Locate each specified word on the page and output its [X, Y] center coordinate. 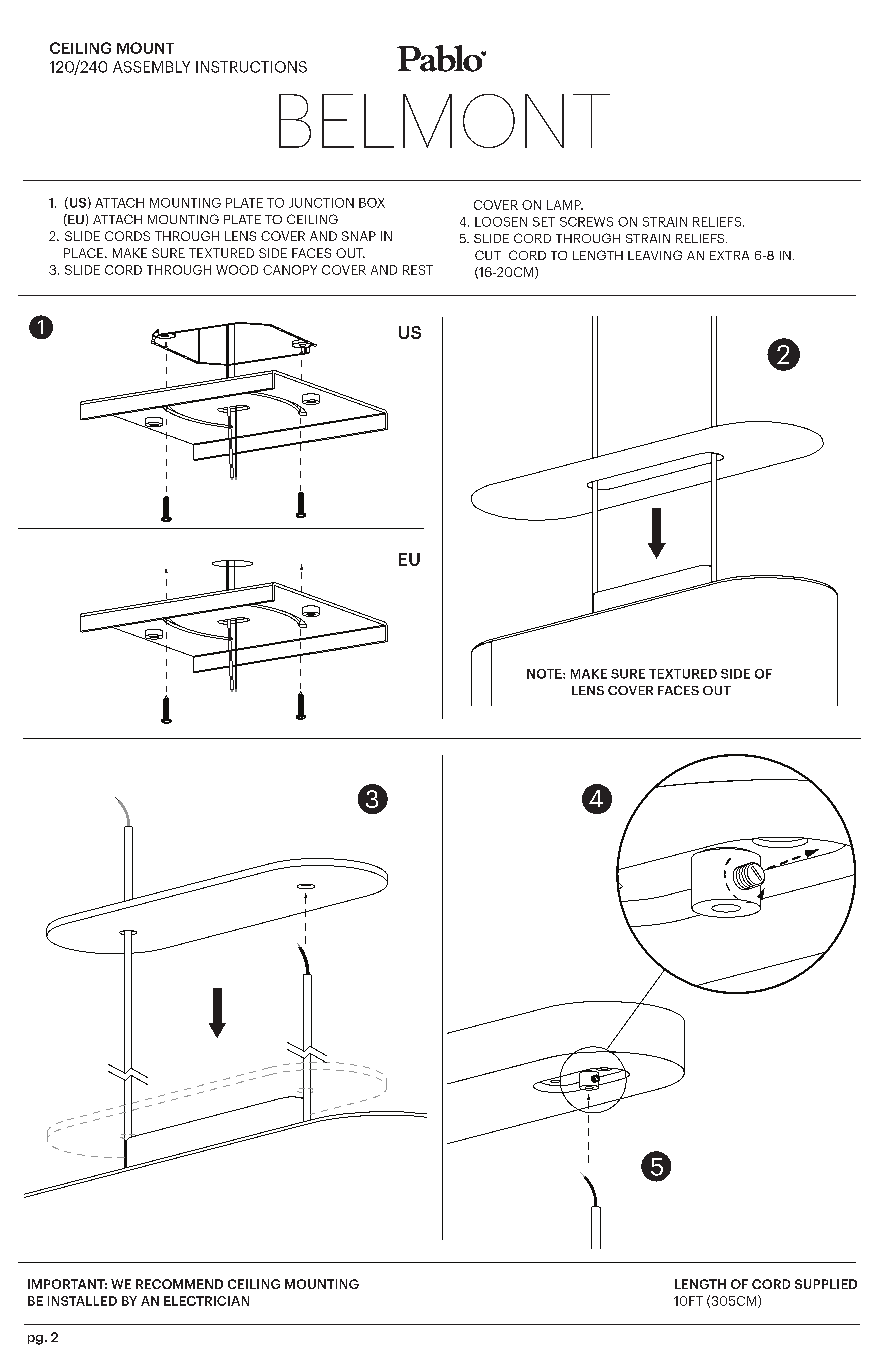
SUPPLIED [826, 1284]
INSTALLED [82, 1301]
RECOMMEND [179, 1284]
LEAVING [655, 255]
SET [544, 222]
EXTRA [729, 255]
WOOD [237, 270]
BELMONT [444, 121]
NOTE [545, 674]
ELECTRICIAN [206, 1301]
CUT [488, 255]
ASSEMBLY [151, 67]
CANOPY [290, 270]
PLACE [85, 253]
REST [418, 270]
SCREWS [586, 222]
